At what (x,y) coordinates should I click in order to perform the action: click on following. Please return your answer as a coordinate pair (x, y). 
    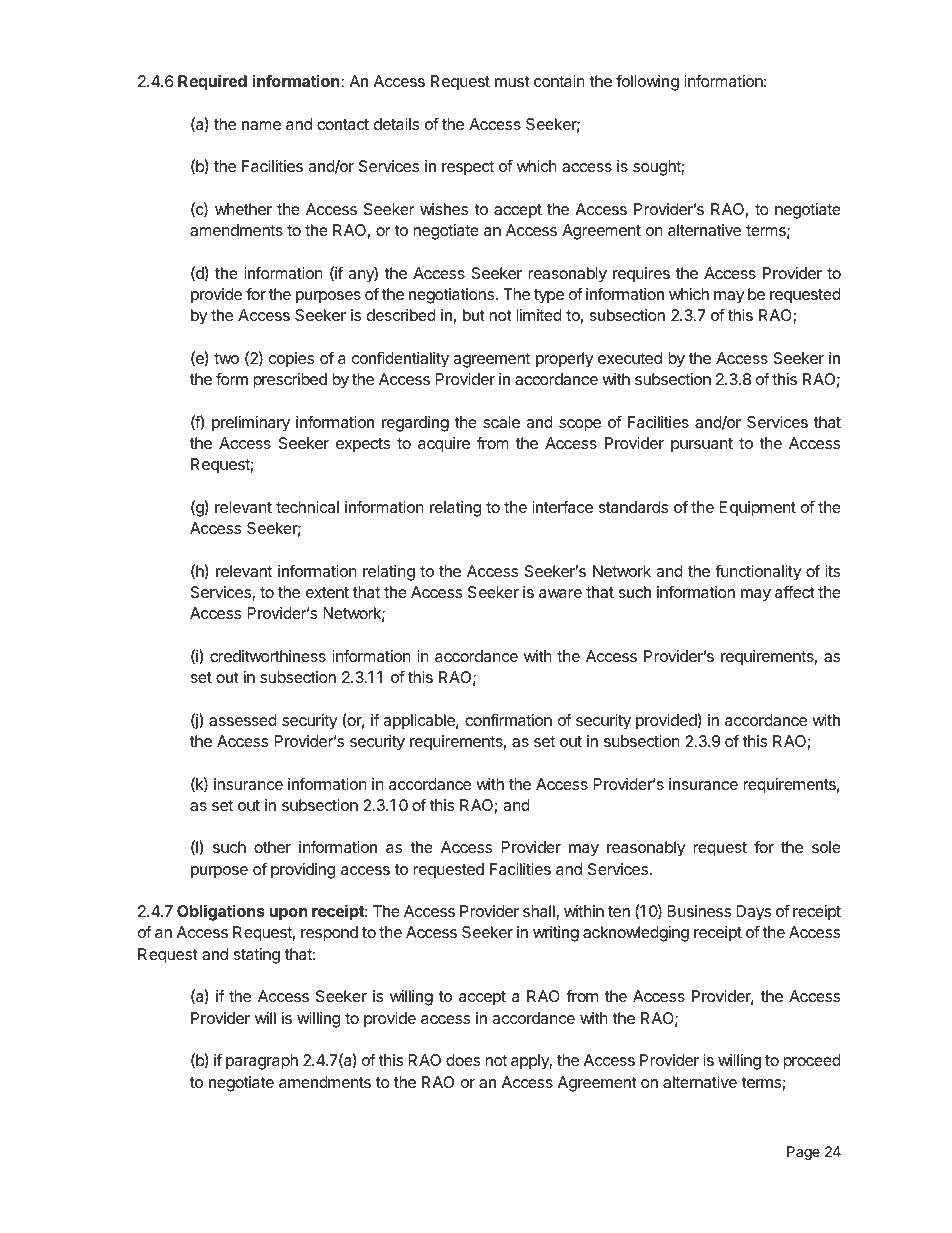
    Looking at the image, I should click on (647, 82).
